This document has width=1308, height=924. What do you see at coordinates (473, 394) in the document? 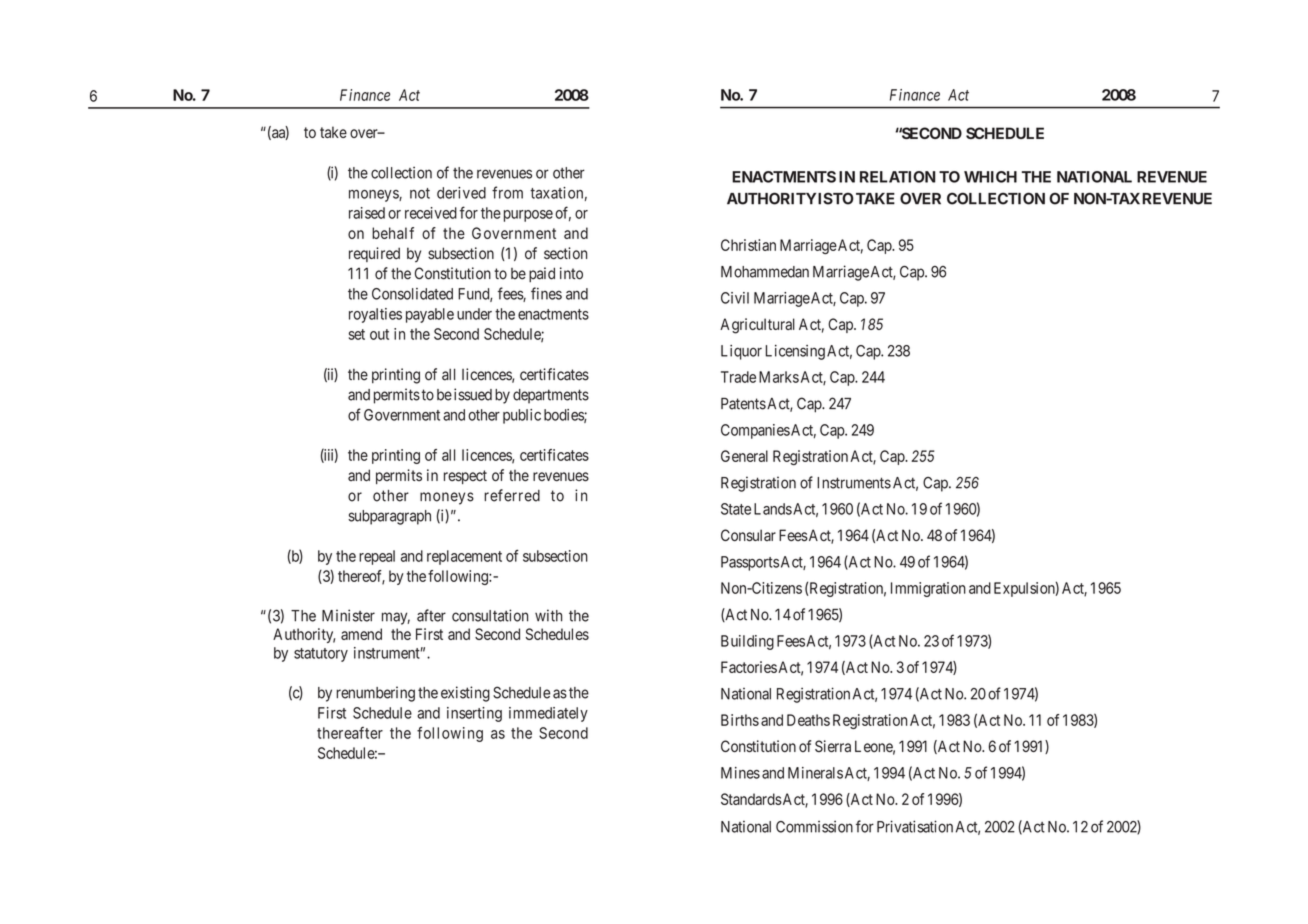
I see `issued` at bounding box center [473, 394].
